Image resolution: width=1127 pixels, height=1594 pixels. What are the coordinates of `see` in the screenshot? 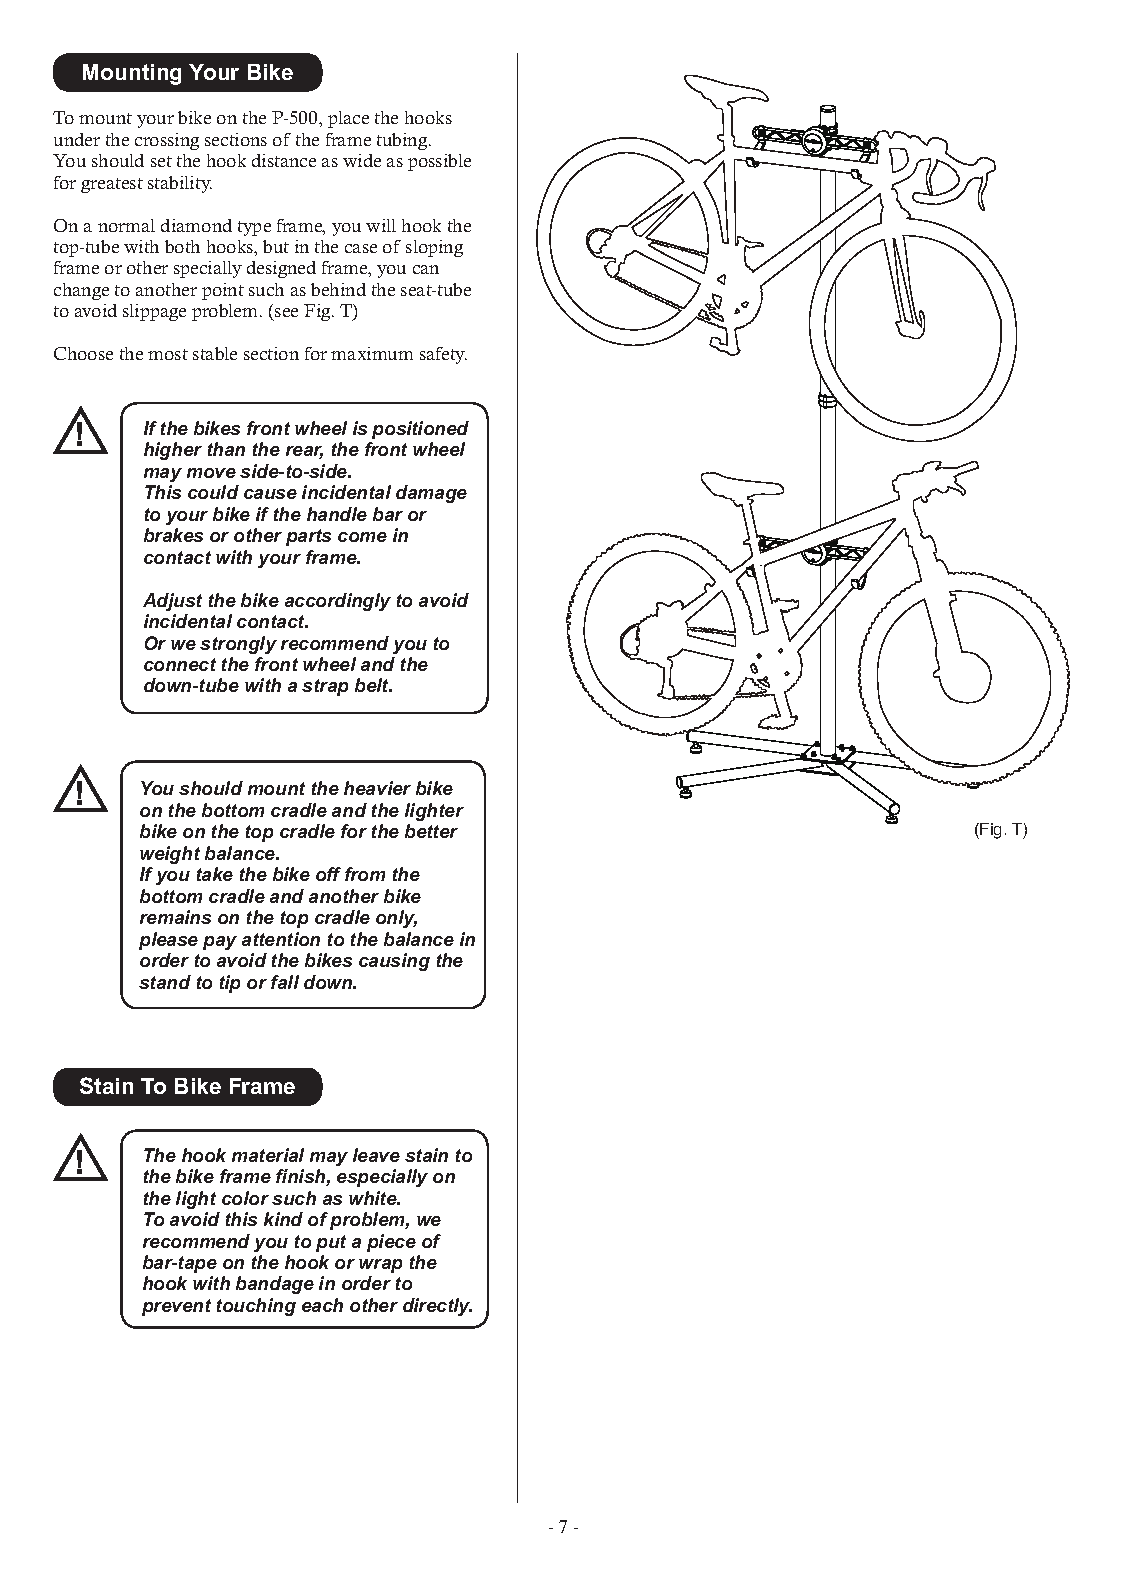 It's located at (285, 314).
